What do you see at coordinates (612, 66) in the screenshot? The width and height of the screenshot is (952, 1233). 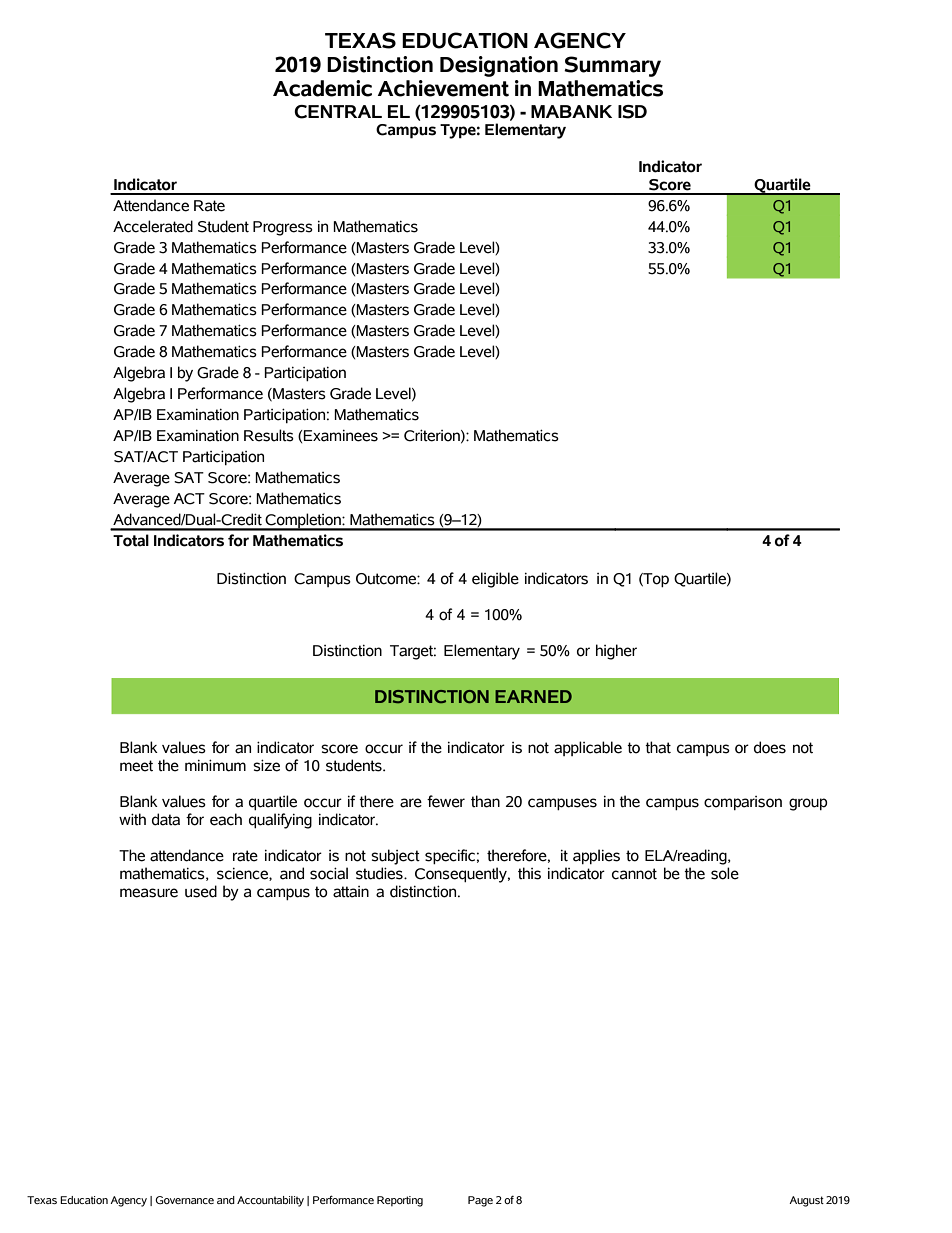 I see `Summary` at bounding box center [612, 66].
